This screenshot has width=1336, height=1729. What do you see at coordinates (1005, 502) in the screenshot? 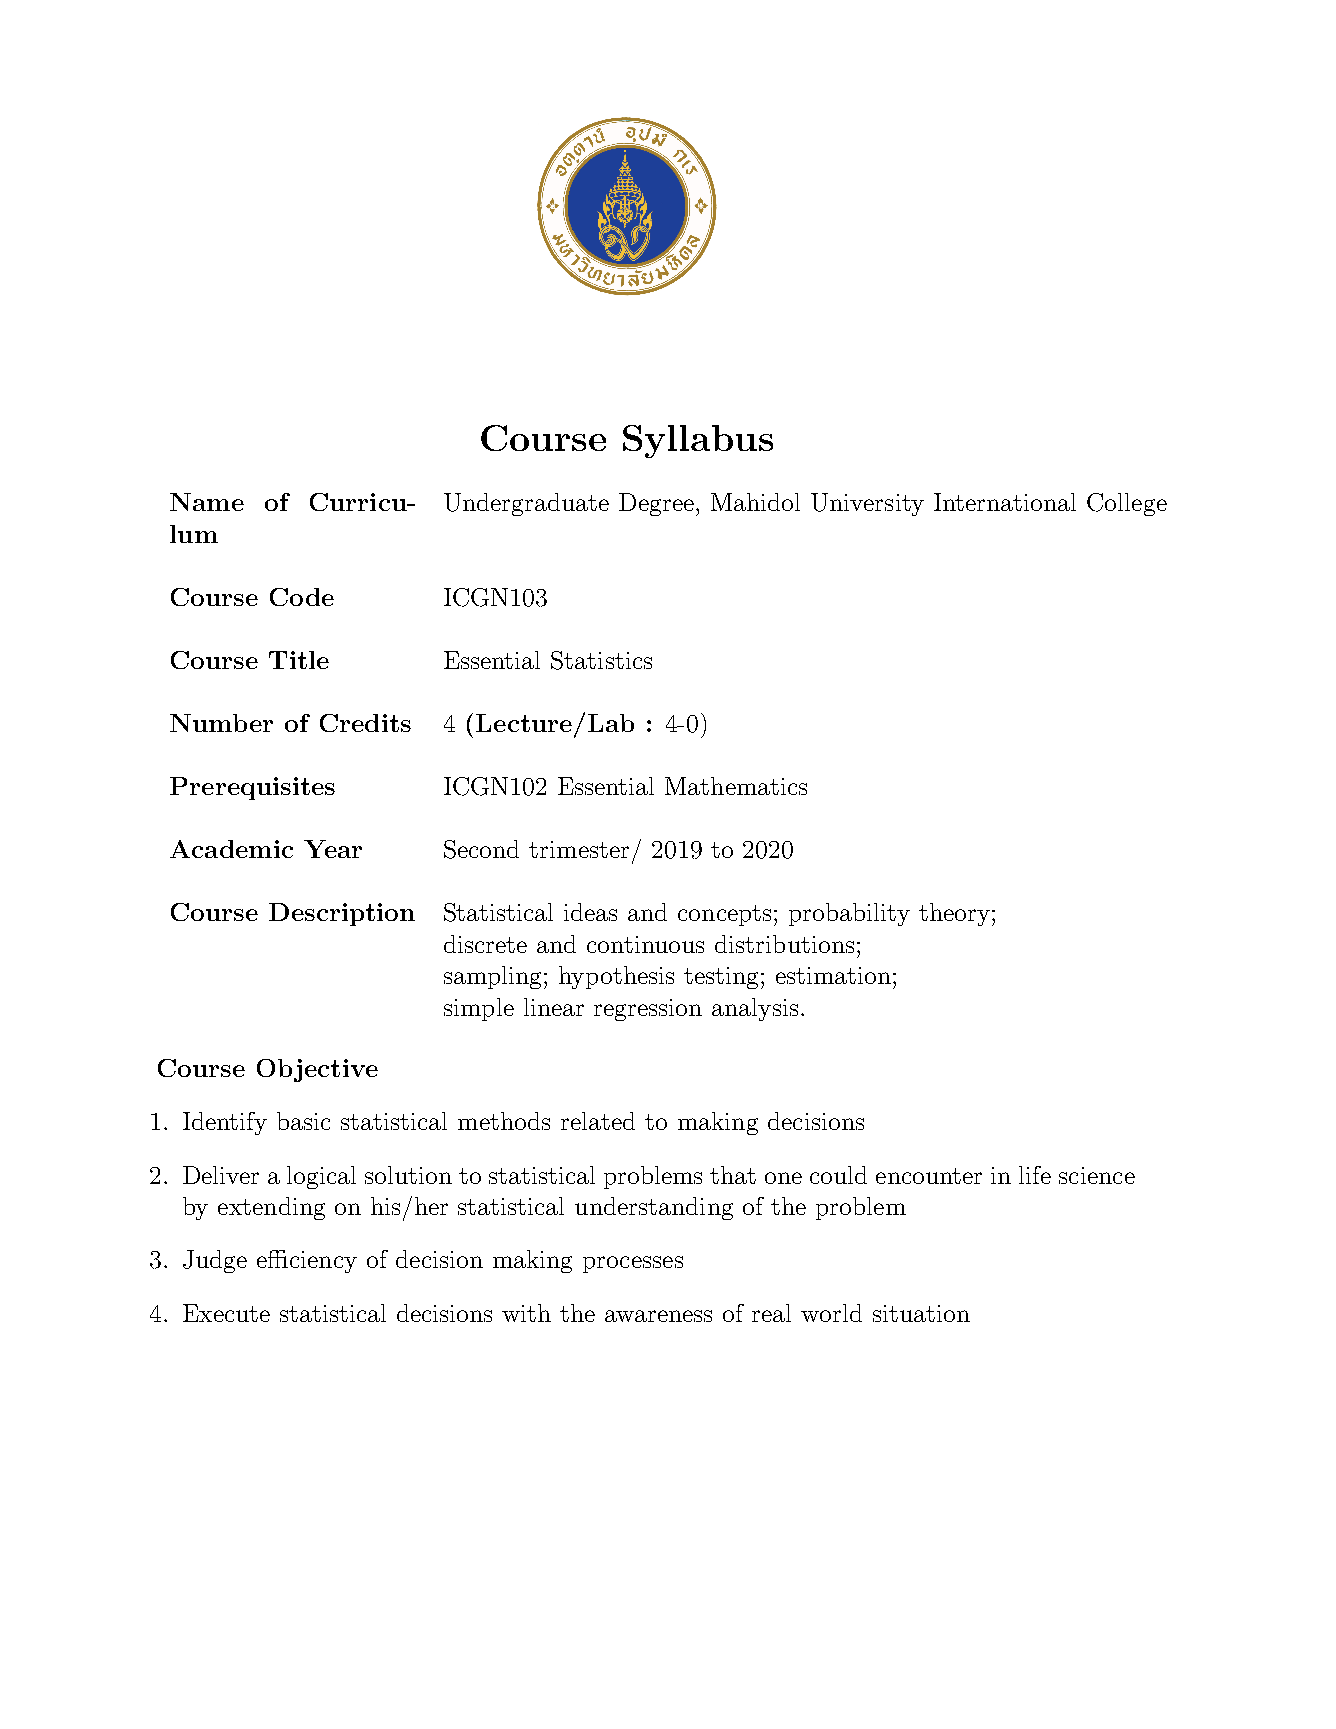
I see `International` at bounding box center [1005, 502].
